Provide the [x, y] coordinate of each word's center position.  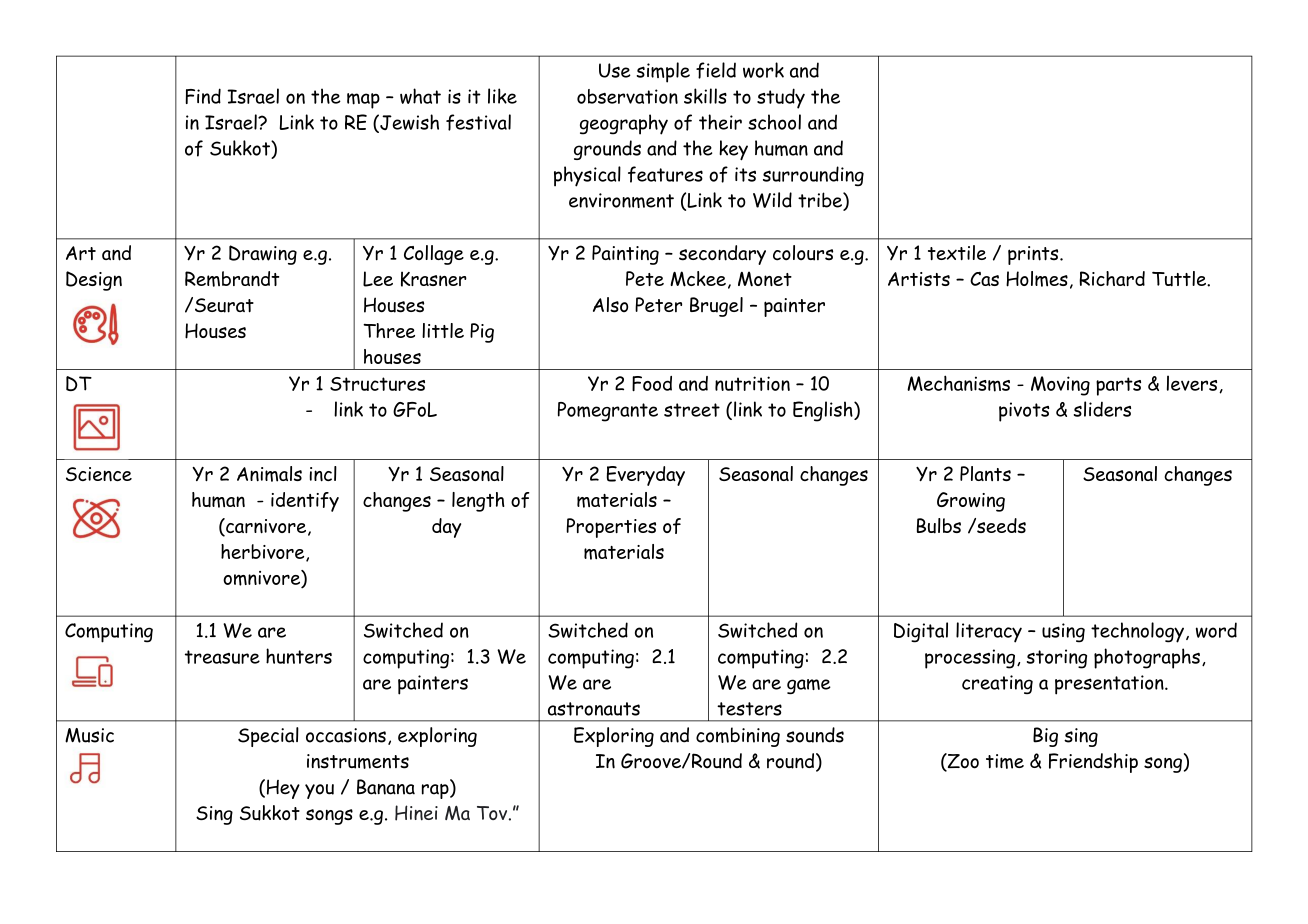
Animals [269, 474]
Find [203, 96]
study [781, 98]
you [319, 791]
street [692, 410]
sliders [1102, 409]
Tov [493, 813]
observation [627, 96]
